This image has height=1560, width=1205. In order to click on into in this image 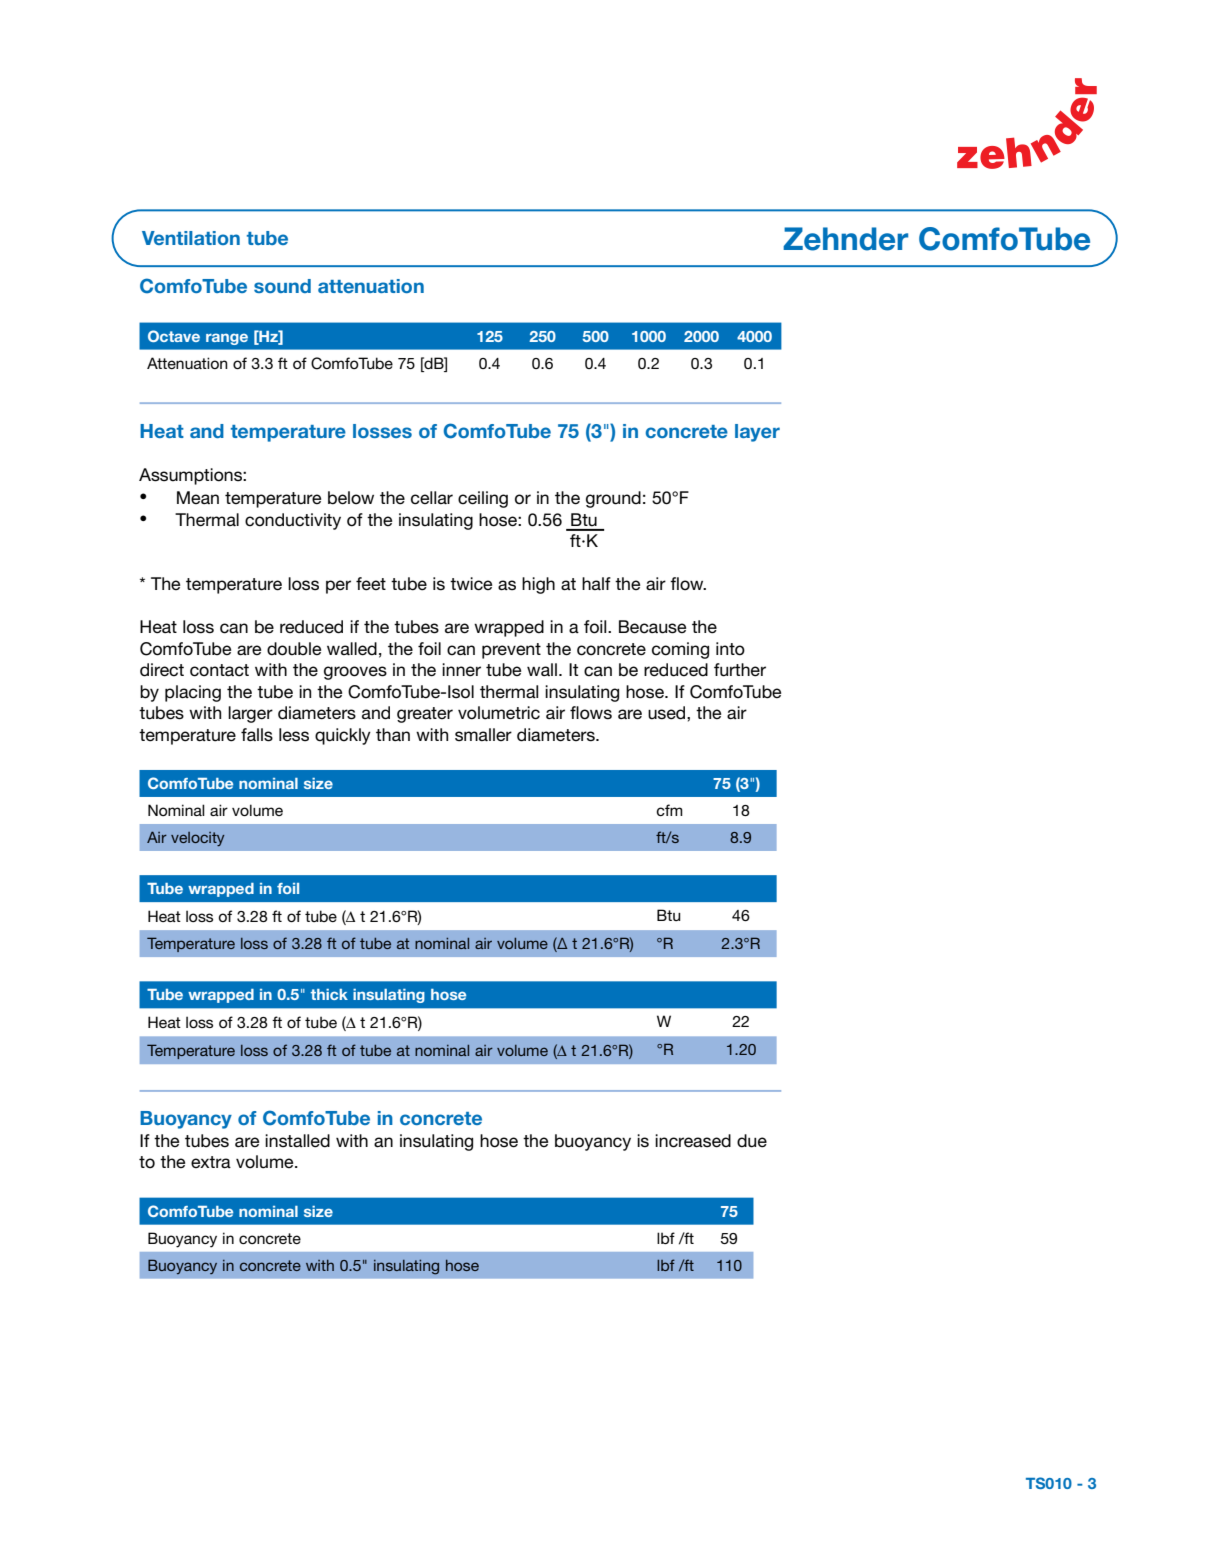, I will do `click(730, 649)`.
